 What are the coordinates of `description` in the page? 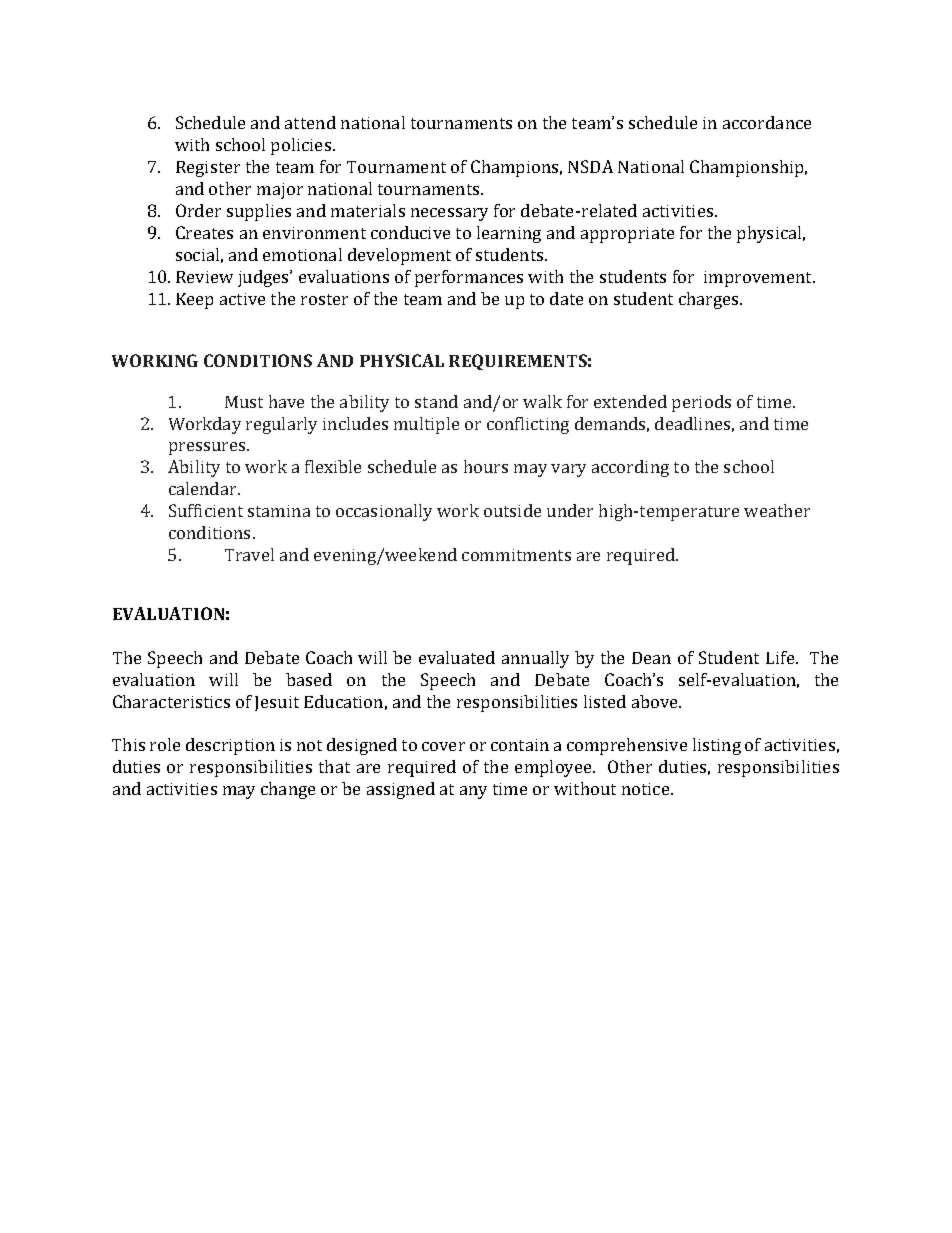 It's located at (230, 746).
